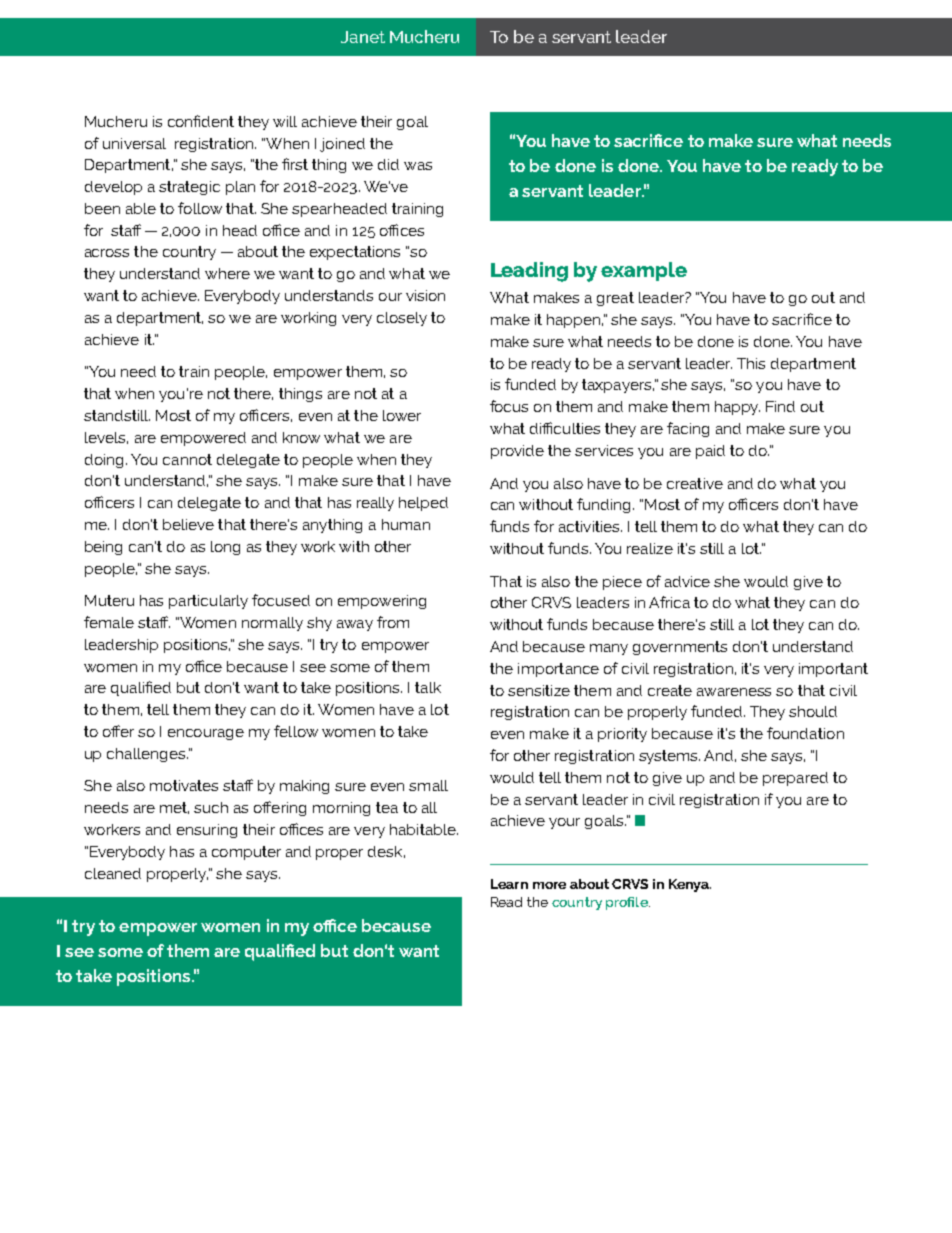  I want to click on Kenya, so click(690, 885).
